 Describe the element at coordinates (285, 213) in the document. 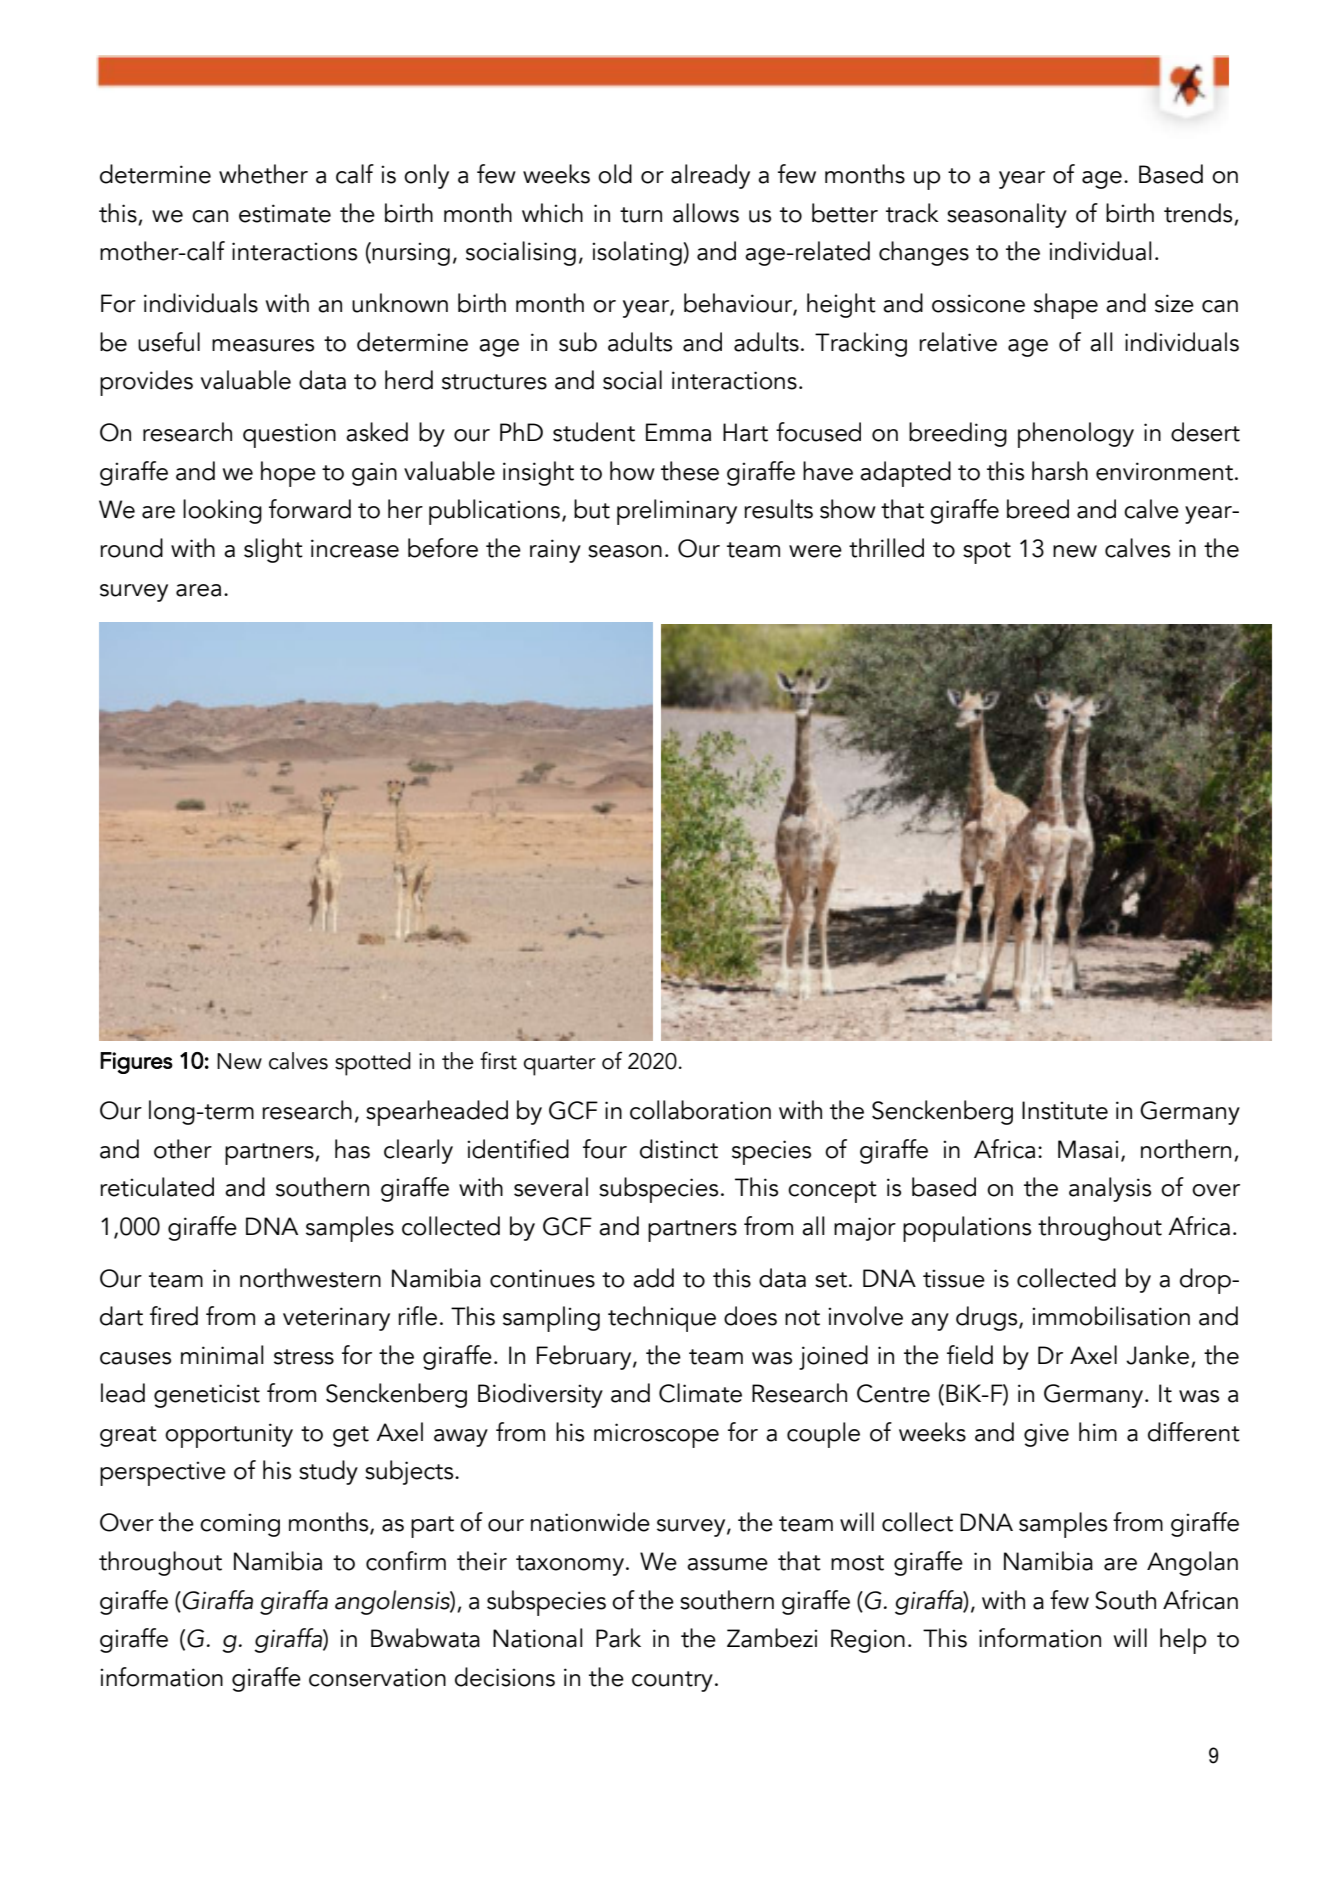

I see `estimate` at that location.
